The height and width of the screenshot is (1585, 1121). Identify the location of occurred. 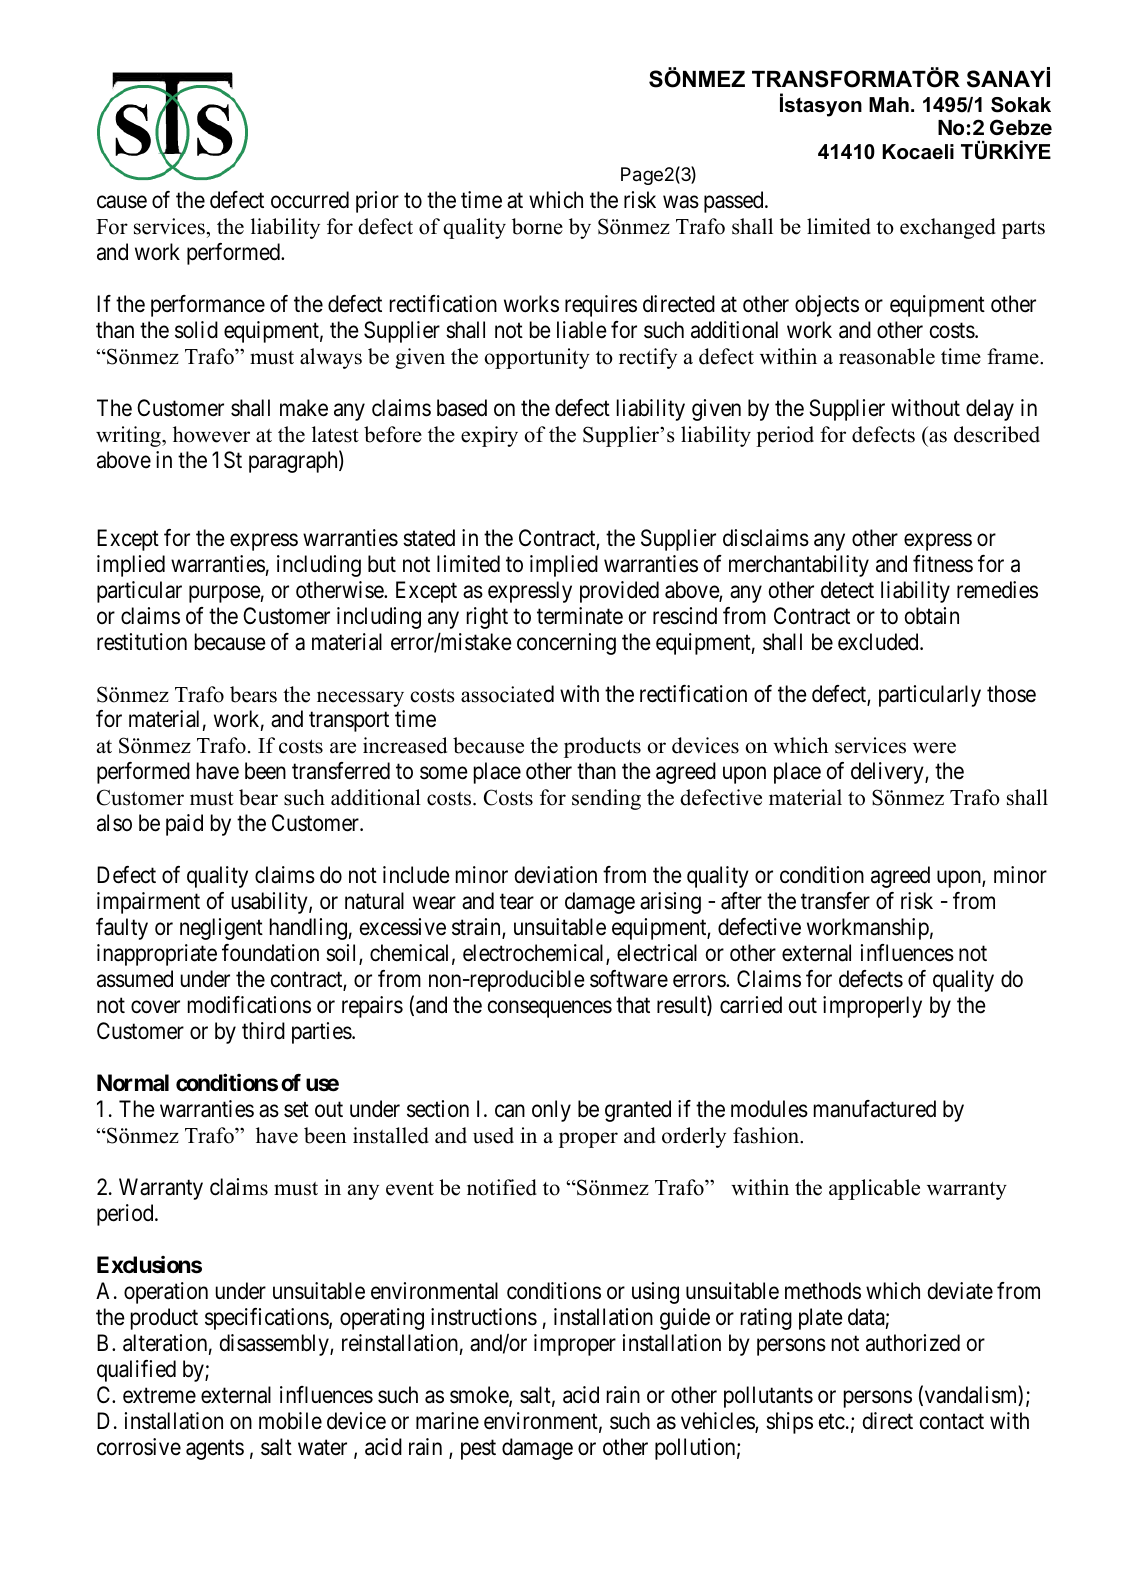
(310, 200).
